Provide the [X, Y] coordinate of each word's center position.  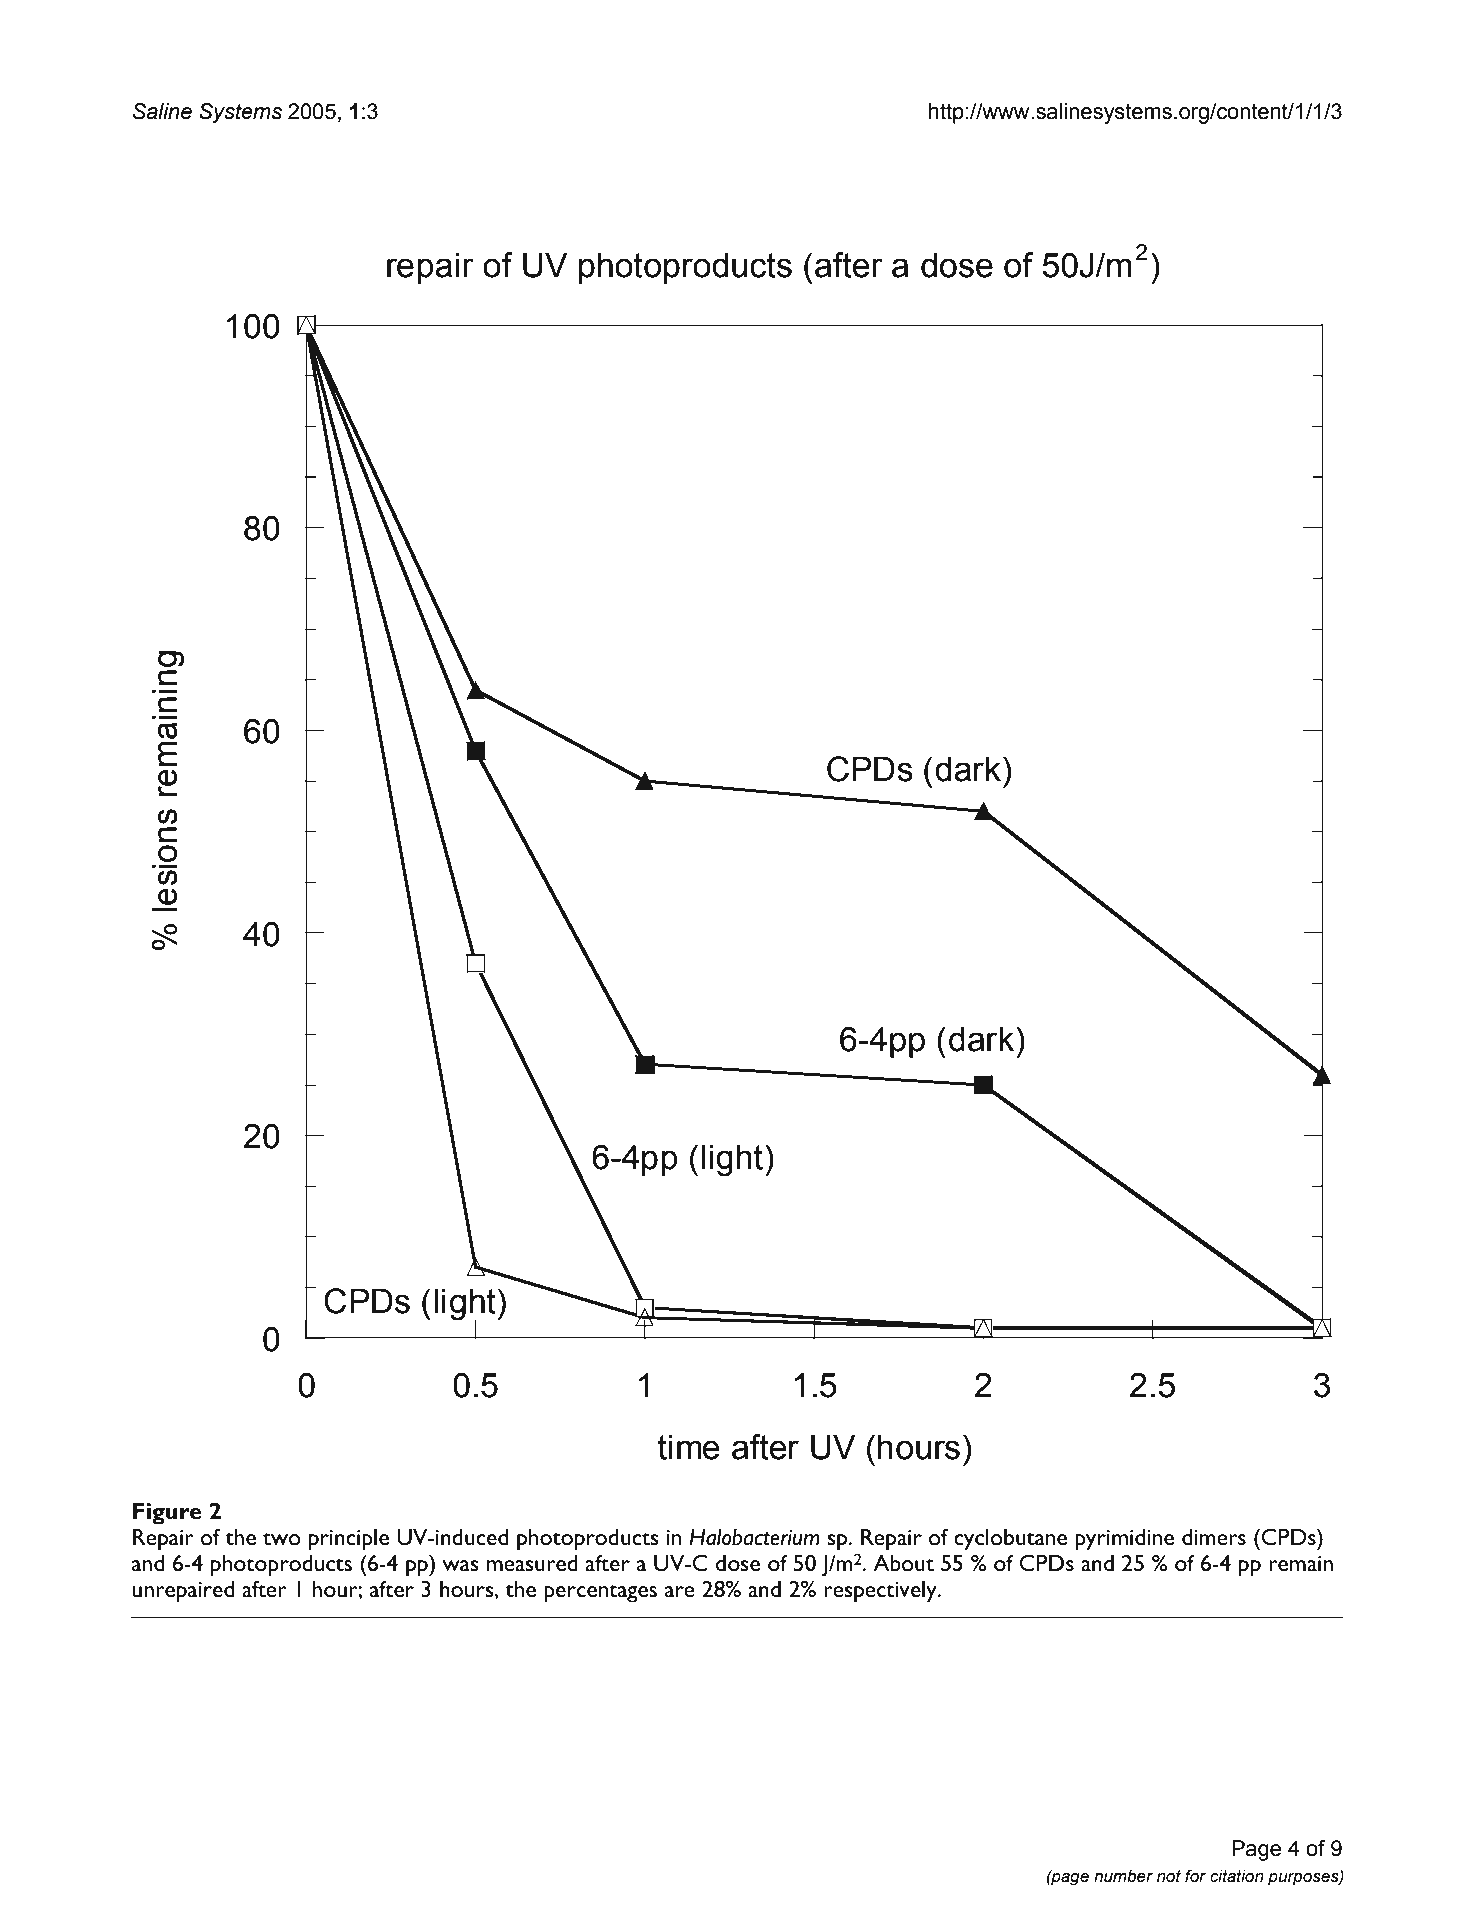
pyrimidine [1124, 1540]
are [680, 1592]
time [689, 1447]
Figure [167, 1513]
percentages [600, 1594]
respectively [881, 1592]
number [1123, 1876]
